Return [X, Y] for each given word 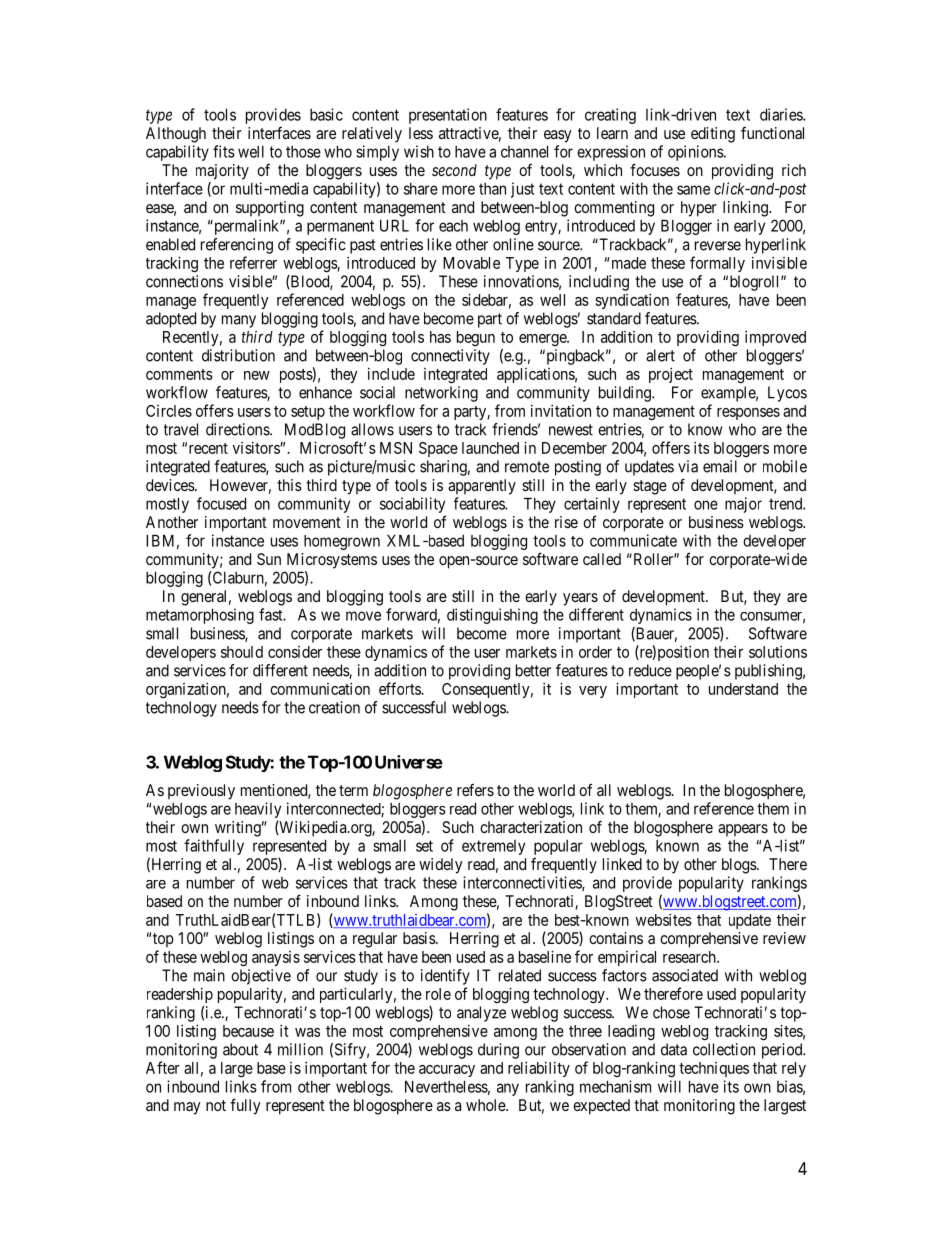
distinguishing [492, 616]
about [240, 1049]
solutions [778, 652]
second [454, 170]
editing [713, 135]
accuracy [447, 1071]
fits [224, 151]
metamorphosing [200, 616]
